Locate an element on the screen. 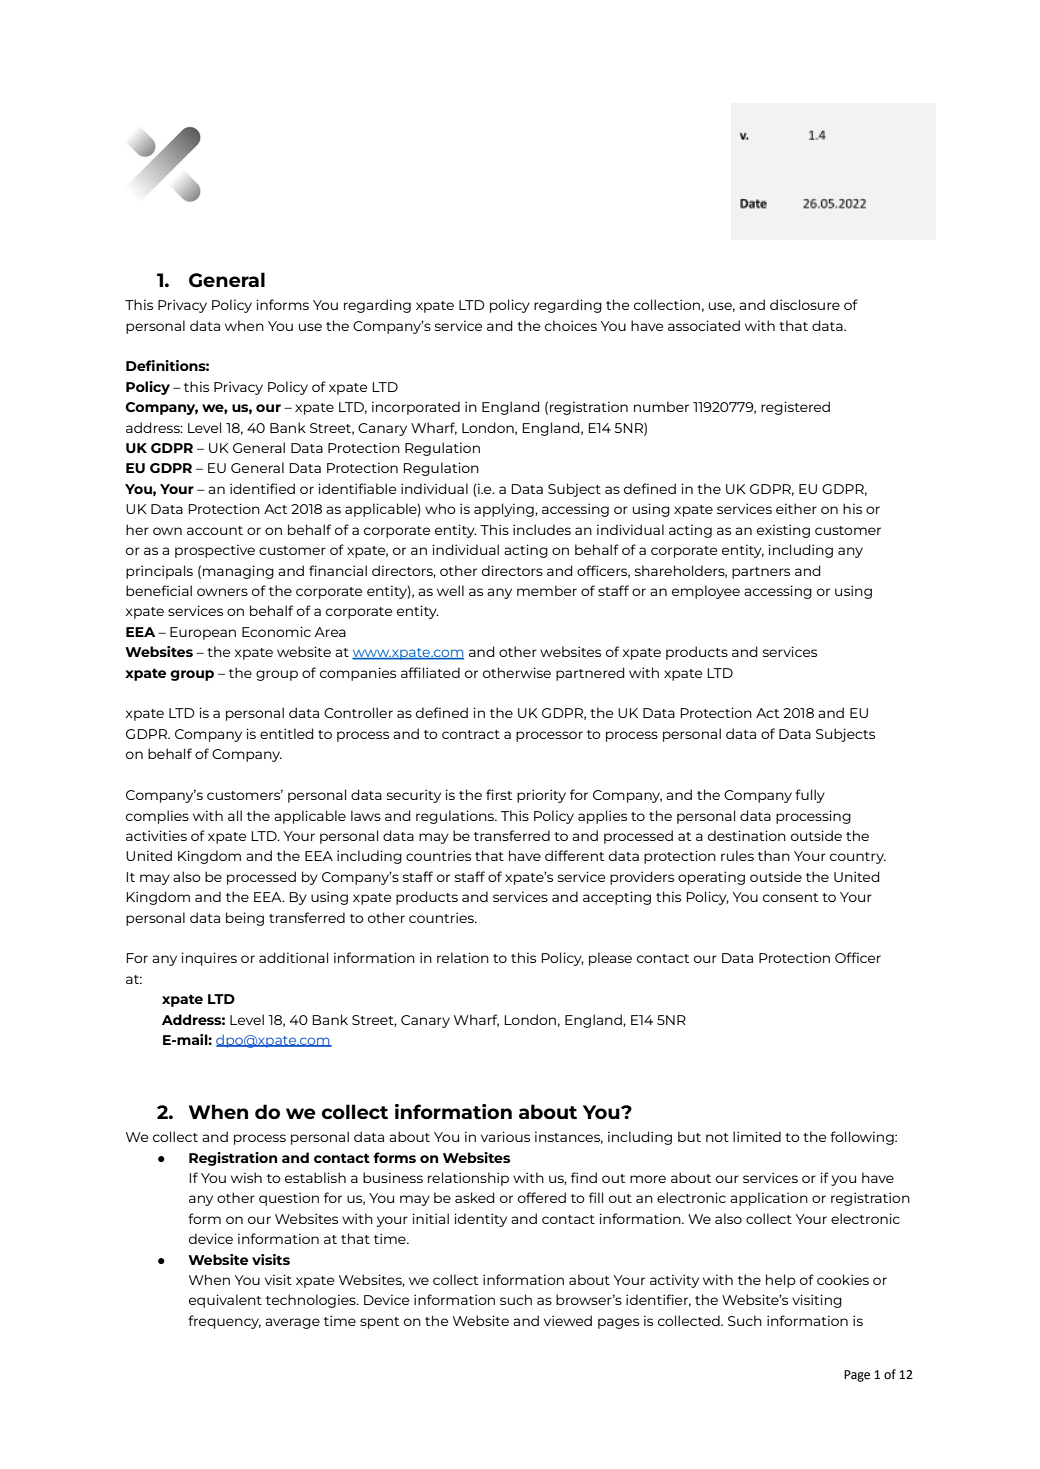  first is located at coordinates (499, 794).
